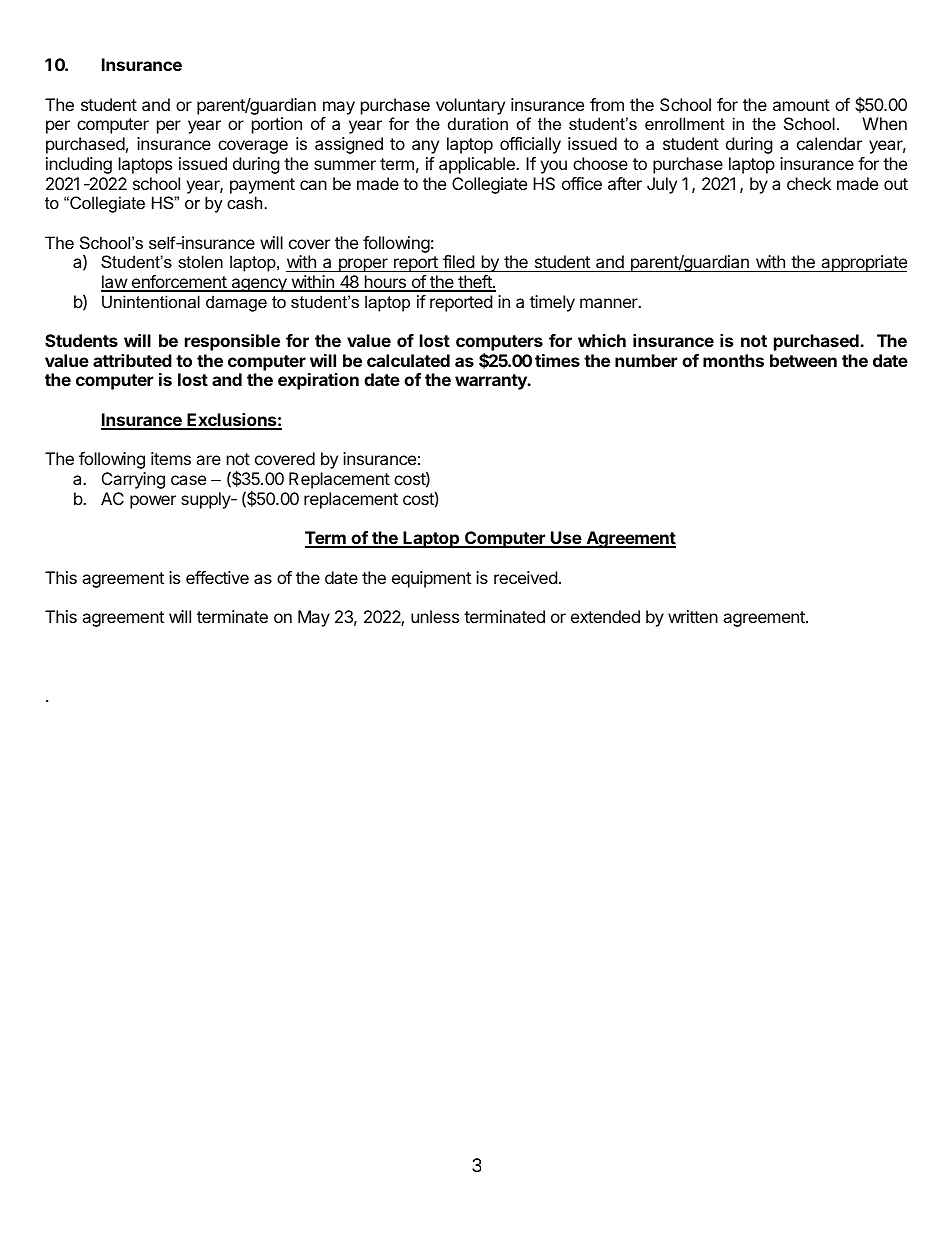  I want to click on between, so click(803, 360).
